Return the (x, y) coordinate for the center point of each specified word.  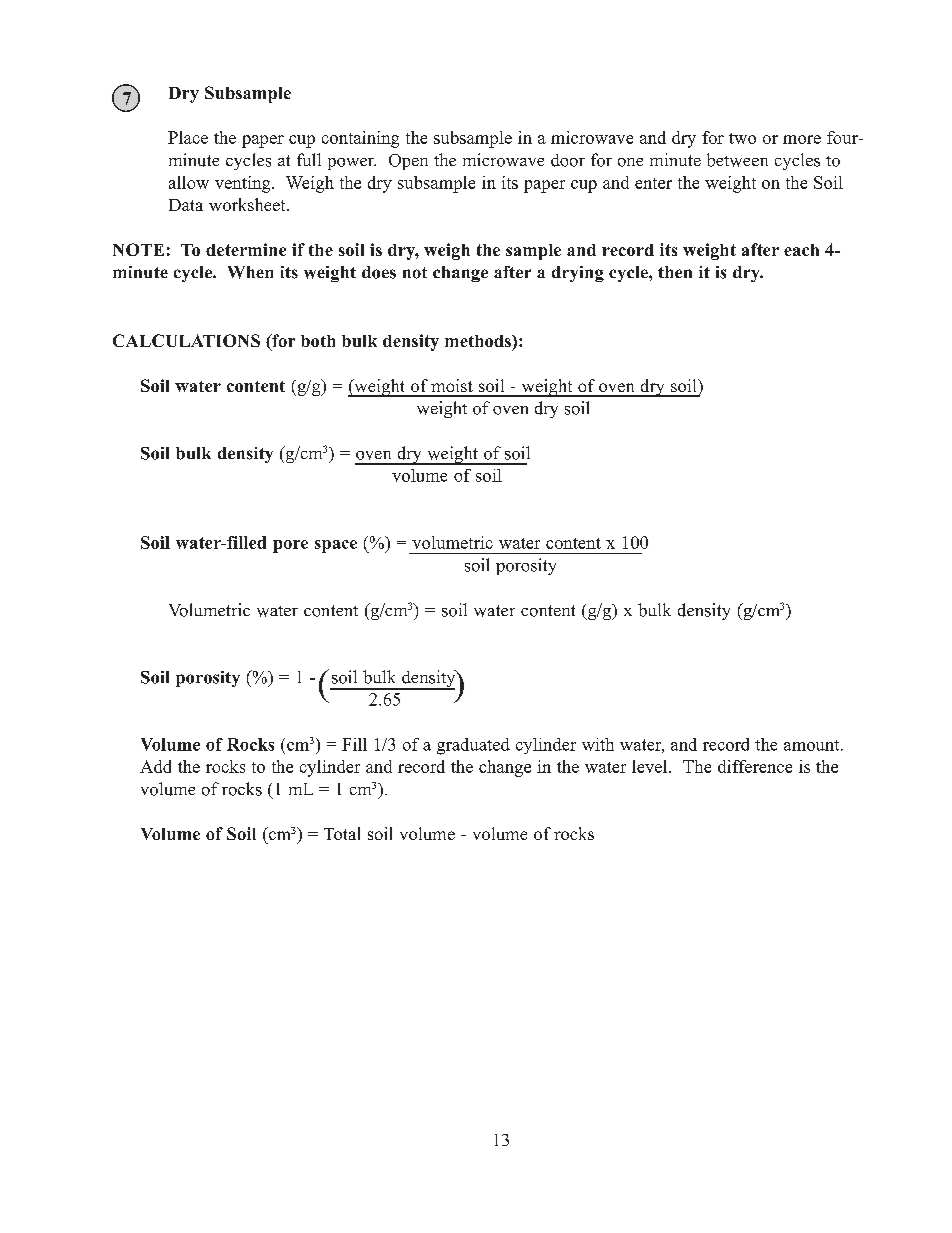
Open (408, 162)
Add (155, 766)
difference (755, 766)
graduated (473, 746)
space (336, 546)
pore (290, 546)
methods (479, 341)
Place (188, 137)
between (737, 160)
